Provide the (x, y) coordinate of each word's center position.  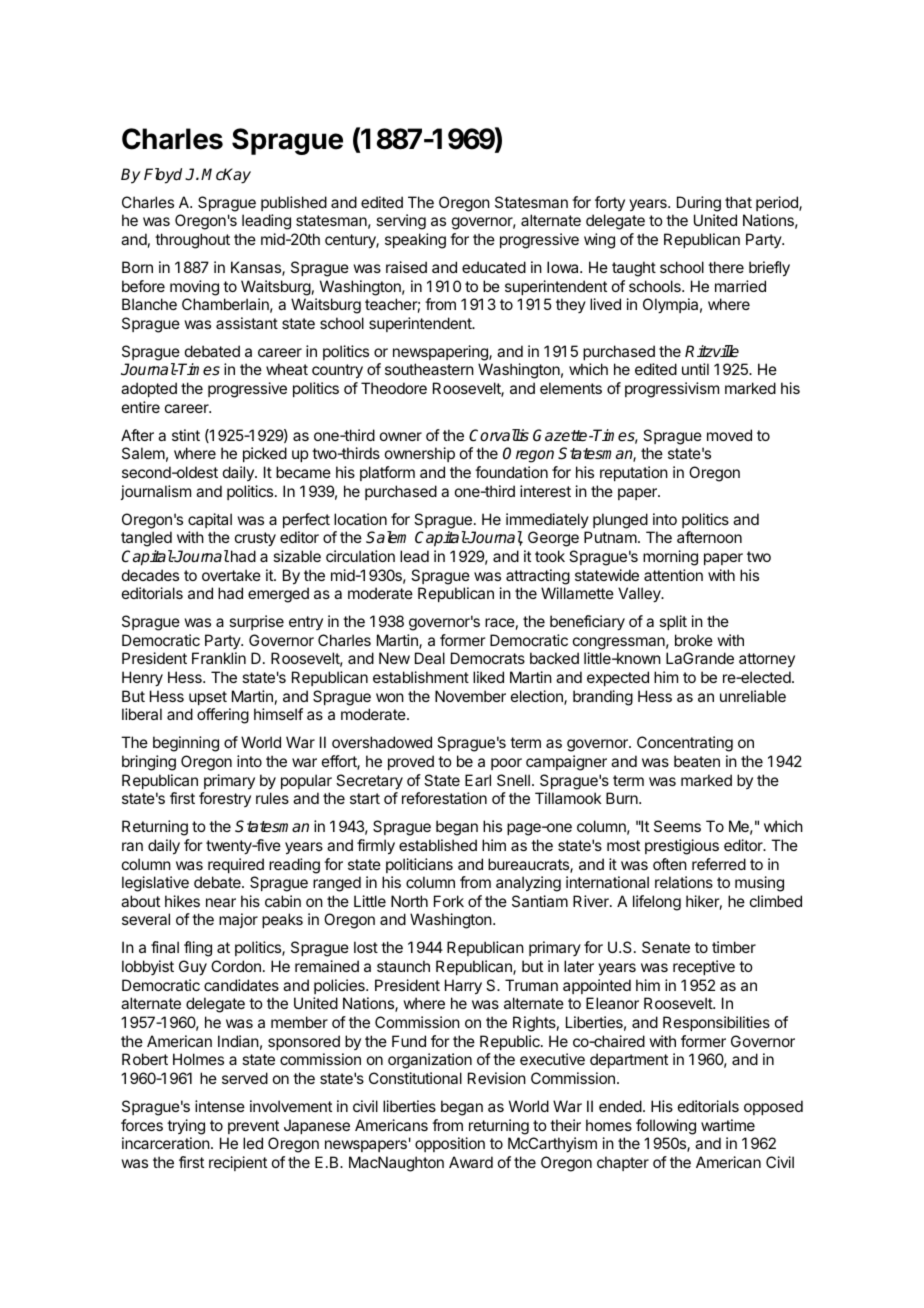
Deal (430, 658)
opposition (450, 1144)
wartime (728, 1125)
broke (694, 640)
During (699, 204)
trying (186, 1127)
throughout (192, 241)
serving (401, 222)
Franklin (219, 658)
